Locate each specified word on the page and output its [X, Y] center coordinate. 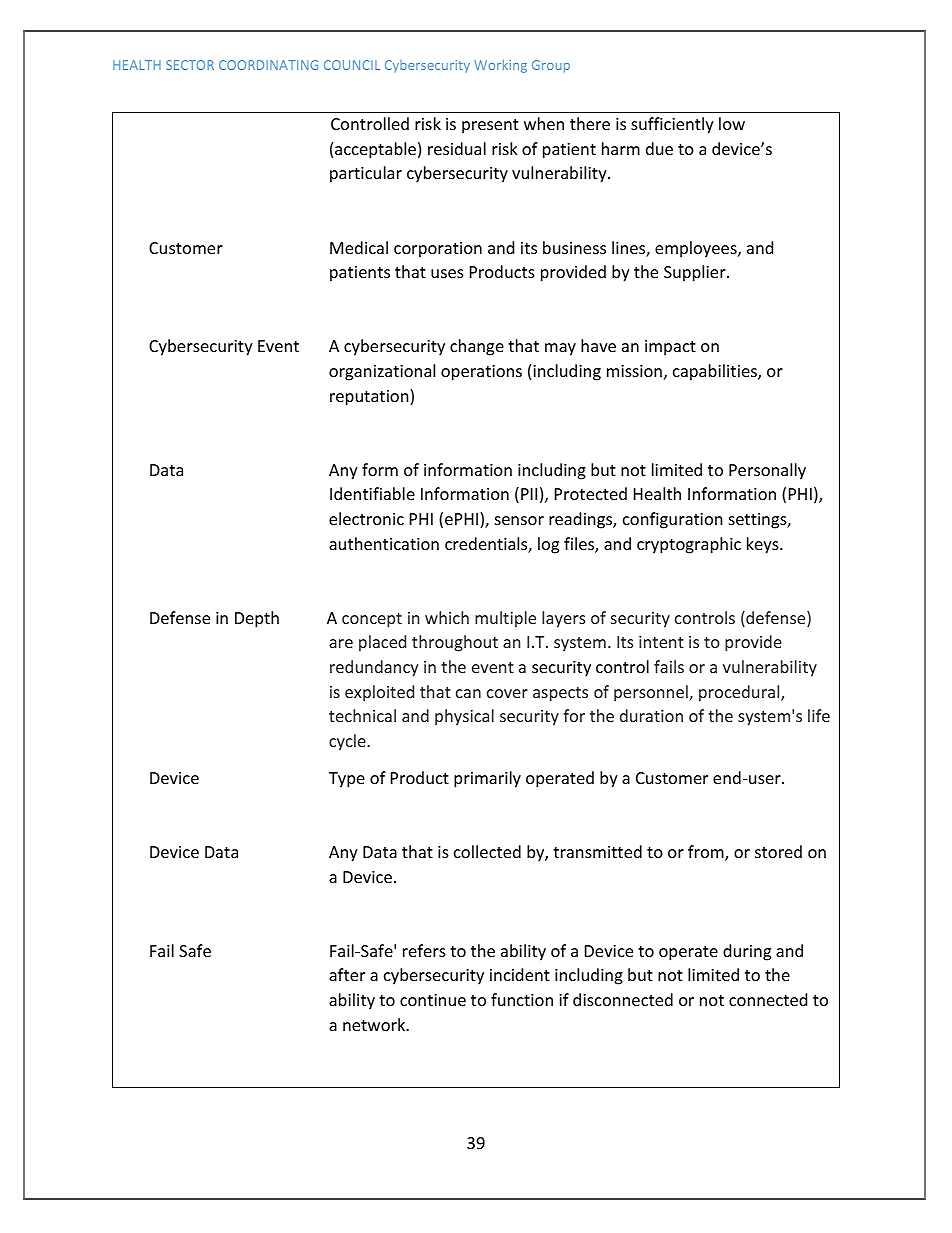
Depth [257, 619]
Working [500, 66]
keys [764, 545]
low [732, 123]
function [522, 999]
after [347, 974]
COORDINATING [268, 65]
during [747, 952]
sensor [519, 520]
